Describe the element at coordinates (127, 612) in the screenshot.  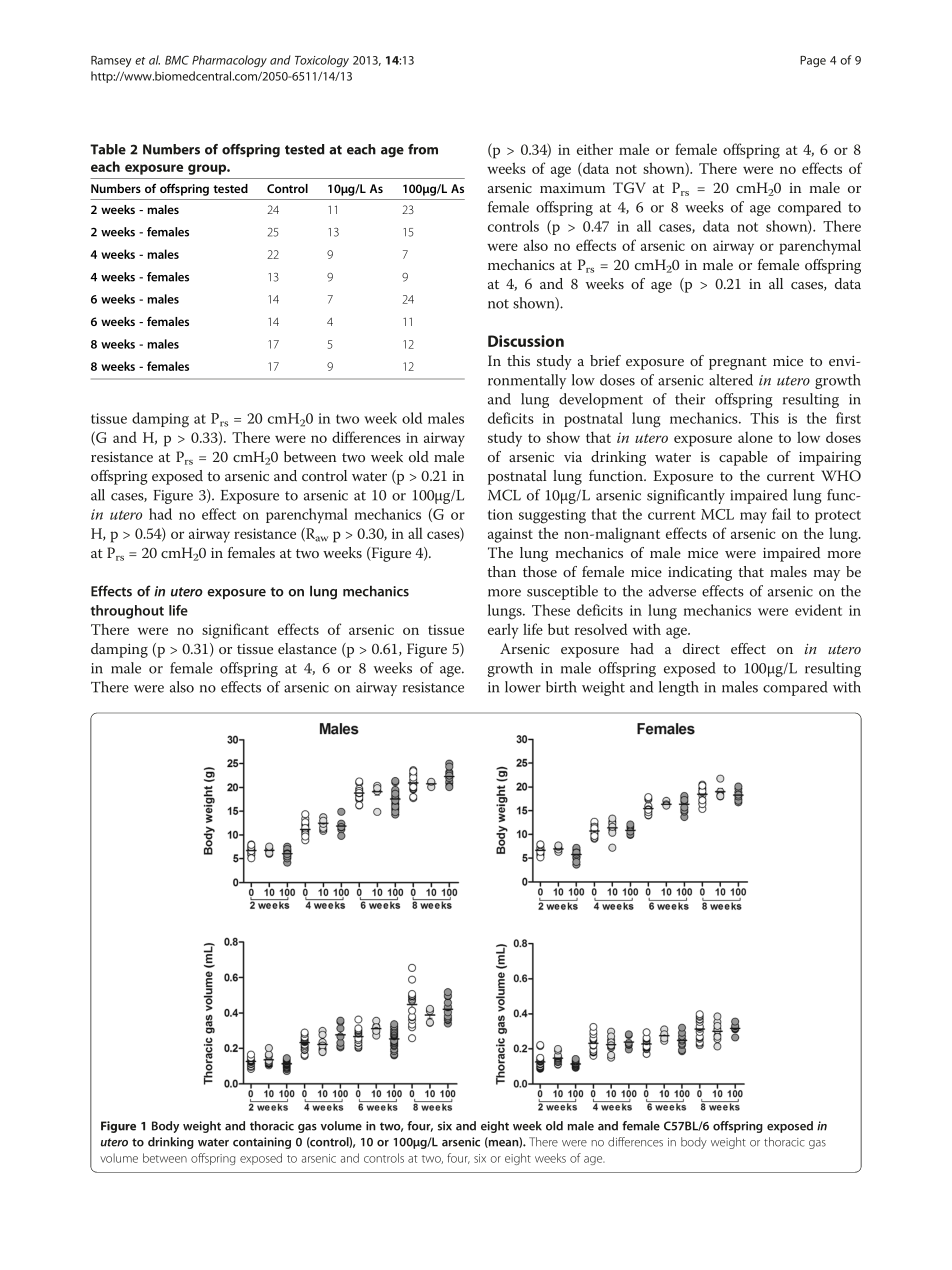
I see `throughout` at that location.
